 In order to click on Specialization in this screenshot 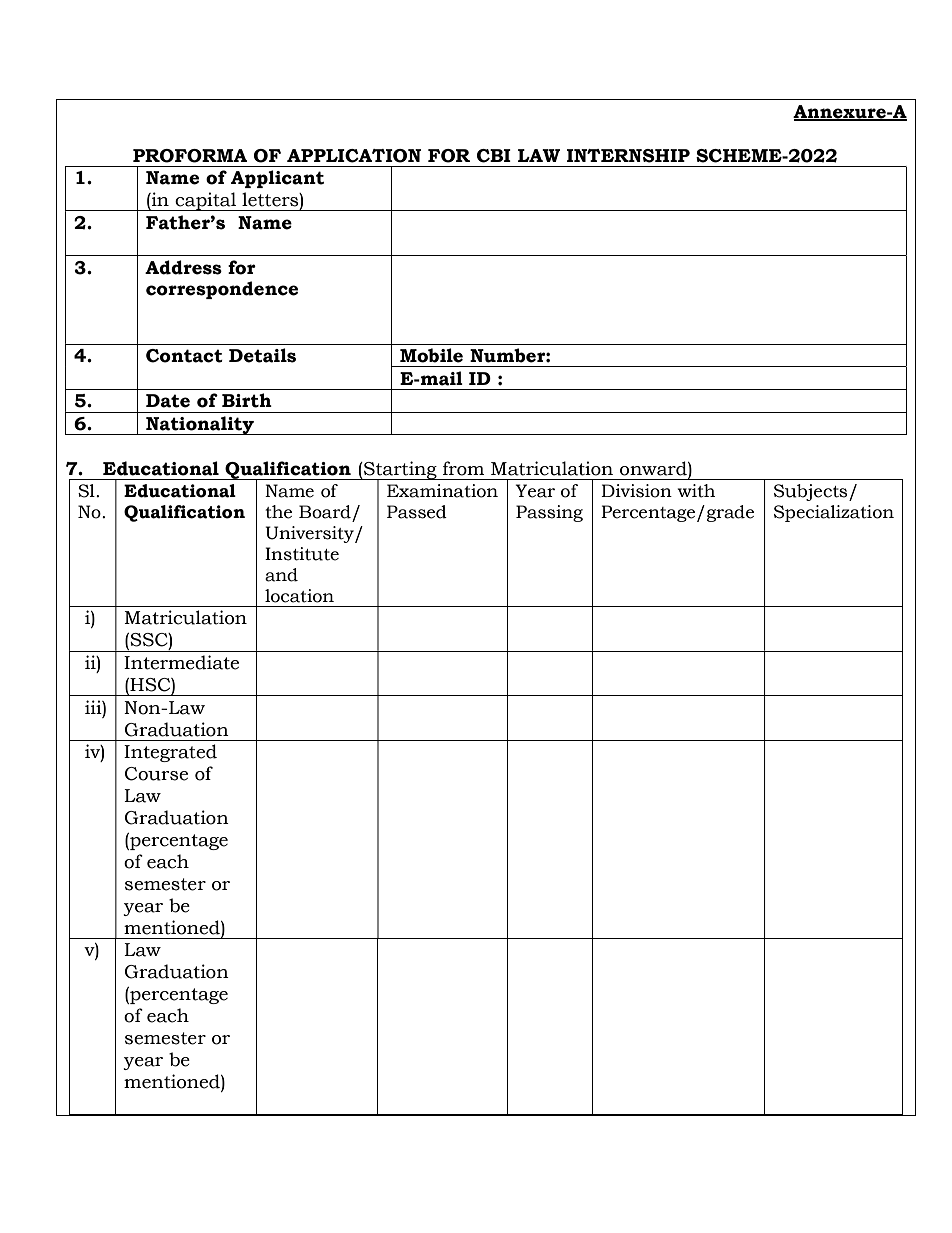, I will do `click(834, 513)`.
